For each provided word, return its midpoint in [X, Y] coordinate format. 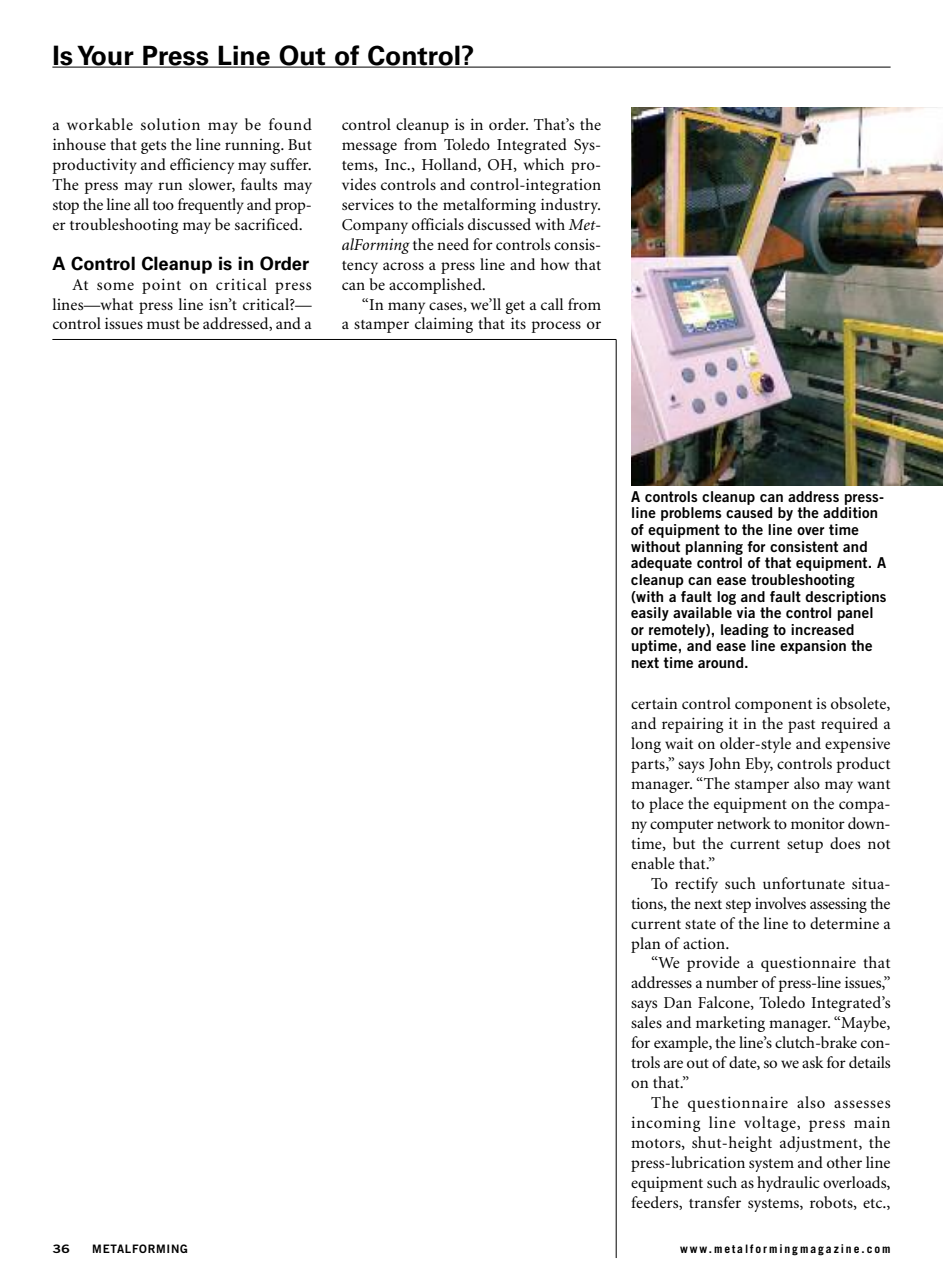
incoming [665, 1124]
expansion [813, 647]
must [163, 324]
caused [749, 512]
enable [653, 863]
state [700, 924]
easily [650, 614]
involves [780, 903]
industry [570, 206]
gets [153, 147]
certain [654, 703]
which [544, 164]
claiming [444, 325]
